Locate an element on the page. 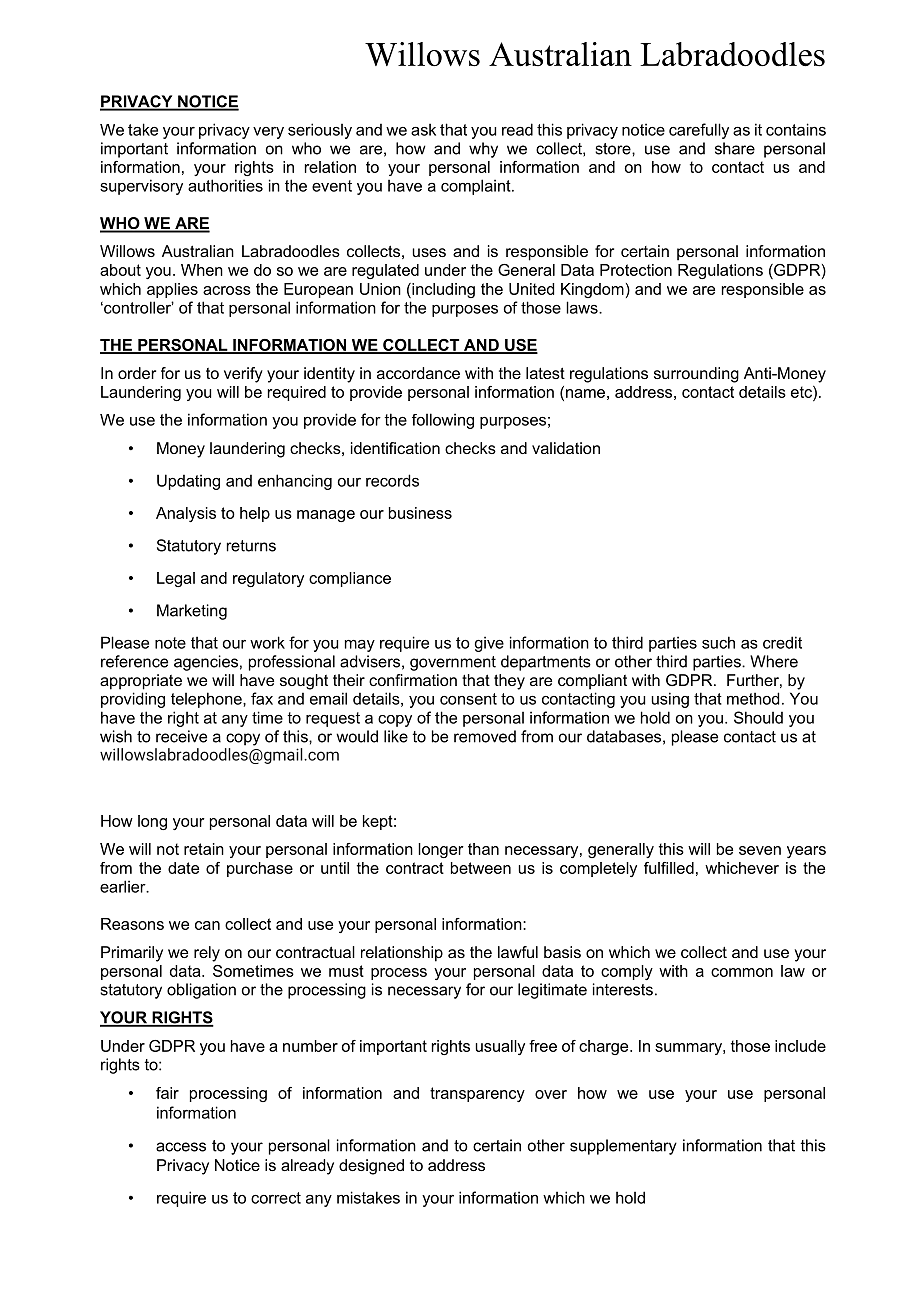  retain is located at coordinates (204, 849).
